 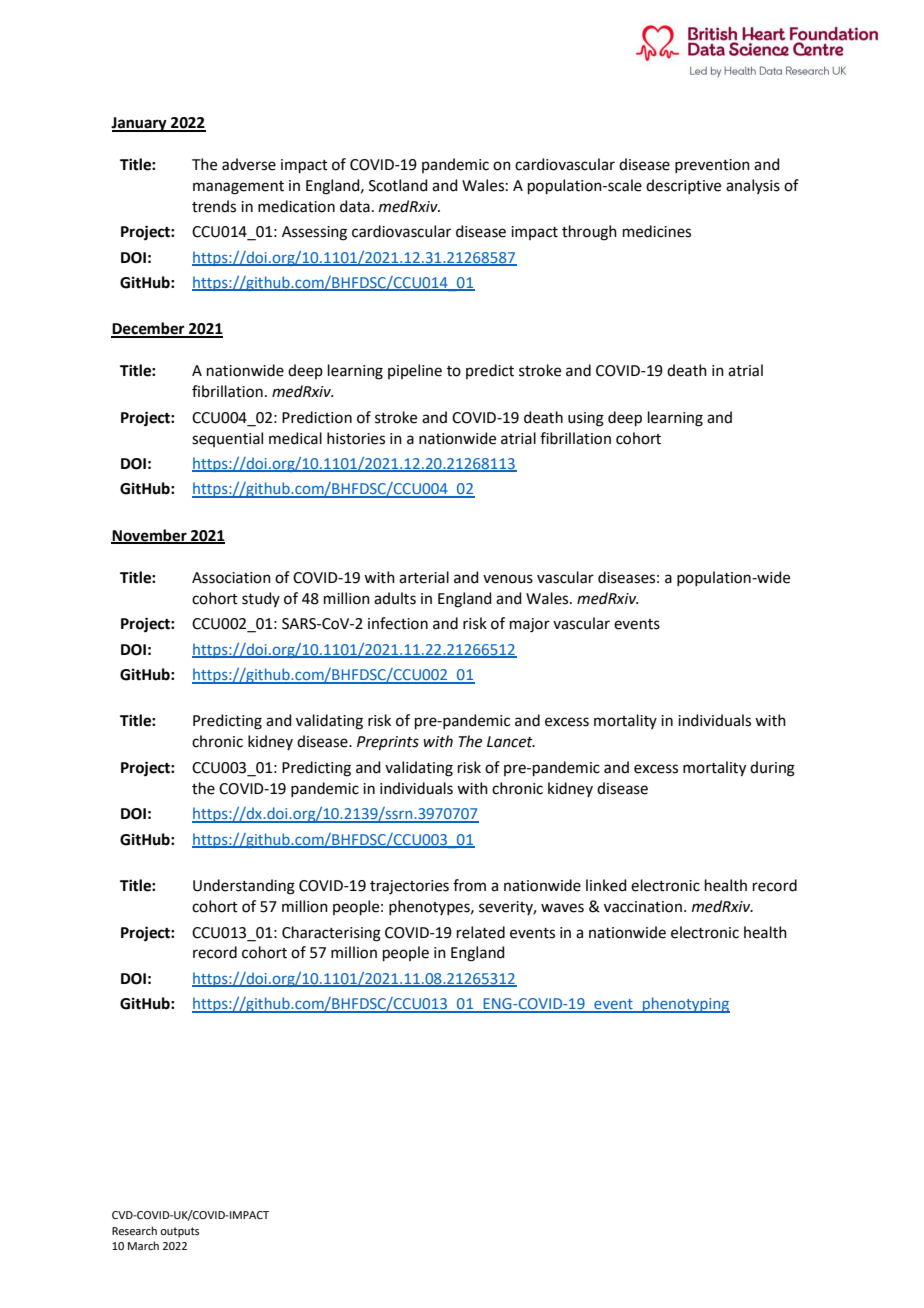 What do you see at coordinates (179, 1232) in the screenshot?
I see `outputs` at bounding box center [179, 1232].
